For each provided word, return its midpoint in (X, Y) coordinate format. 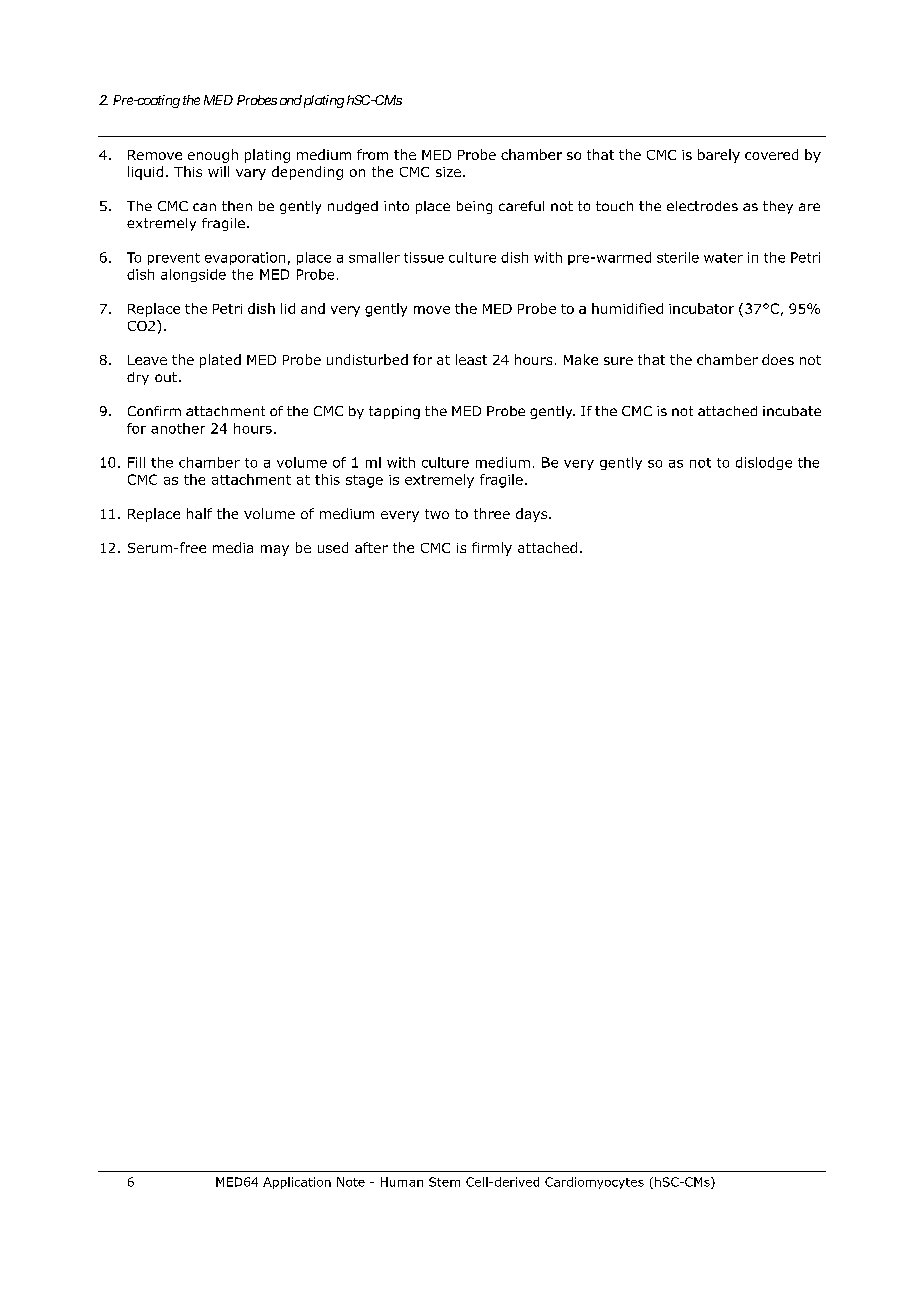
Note (351, 1182)
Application (297, 1183)
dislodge (764, 463)
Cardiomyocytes (594, 1183)
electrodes (702, 206)
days (533, 515)
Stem (444, 1182)
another (178, 428)
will (218, 171)
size (448, 172)
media (233, 547)
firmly (492, 549)
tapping (394, 412)
